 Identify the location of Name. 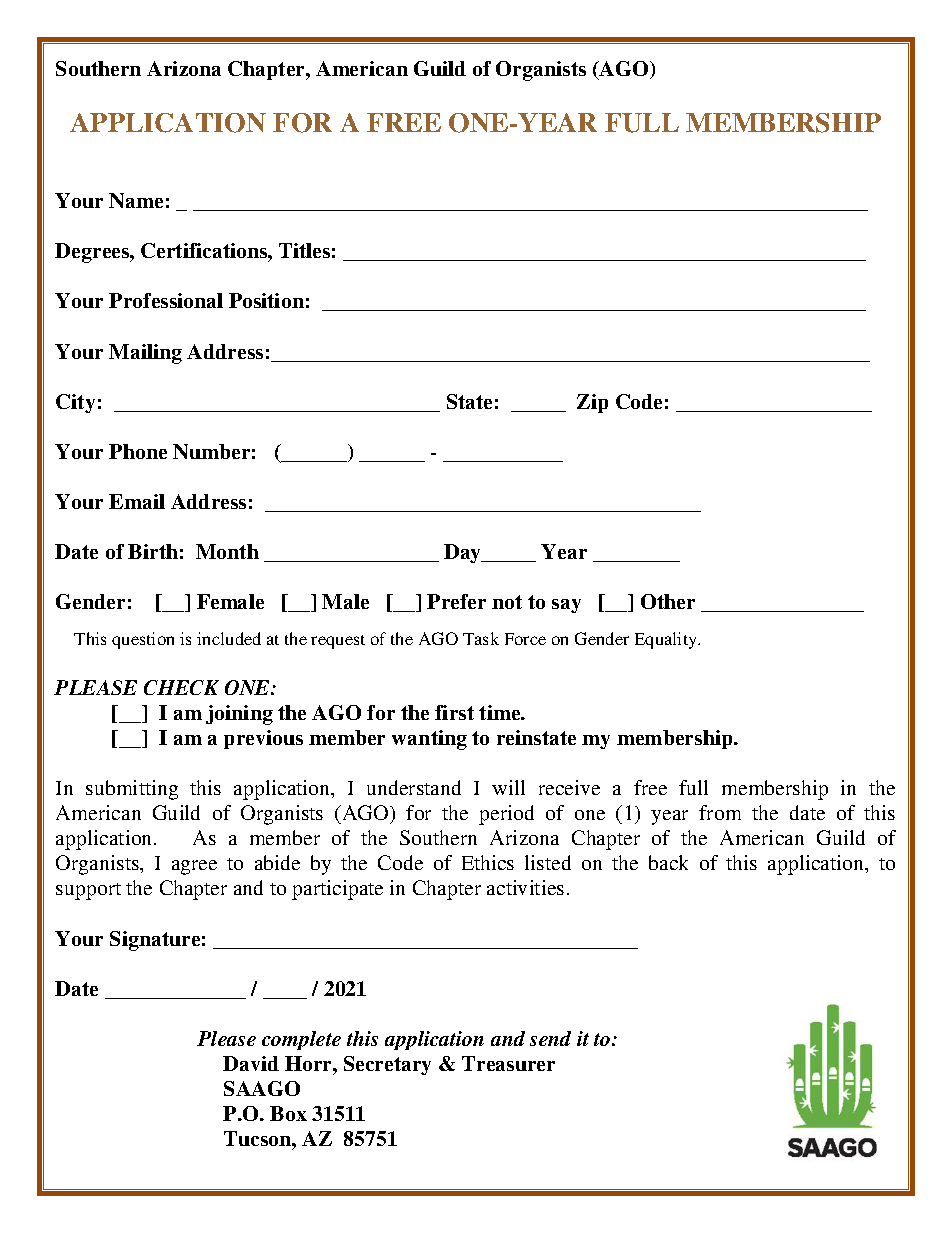
(136, 200).
